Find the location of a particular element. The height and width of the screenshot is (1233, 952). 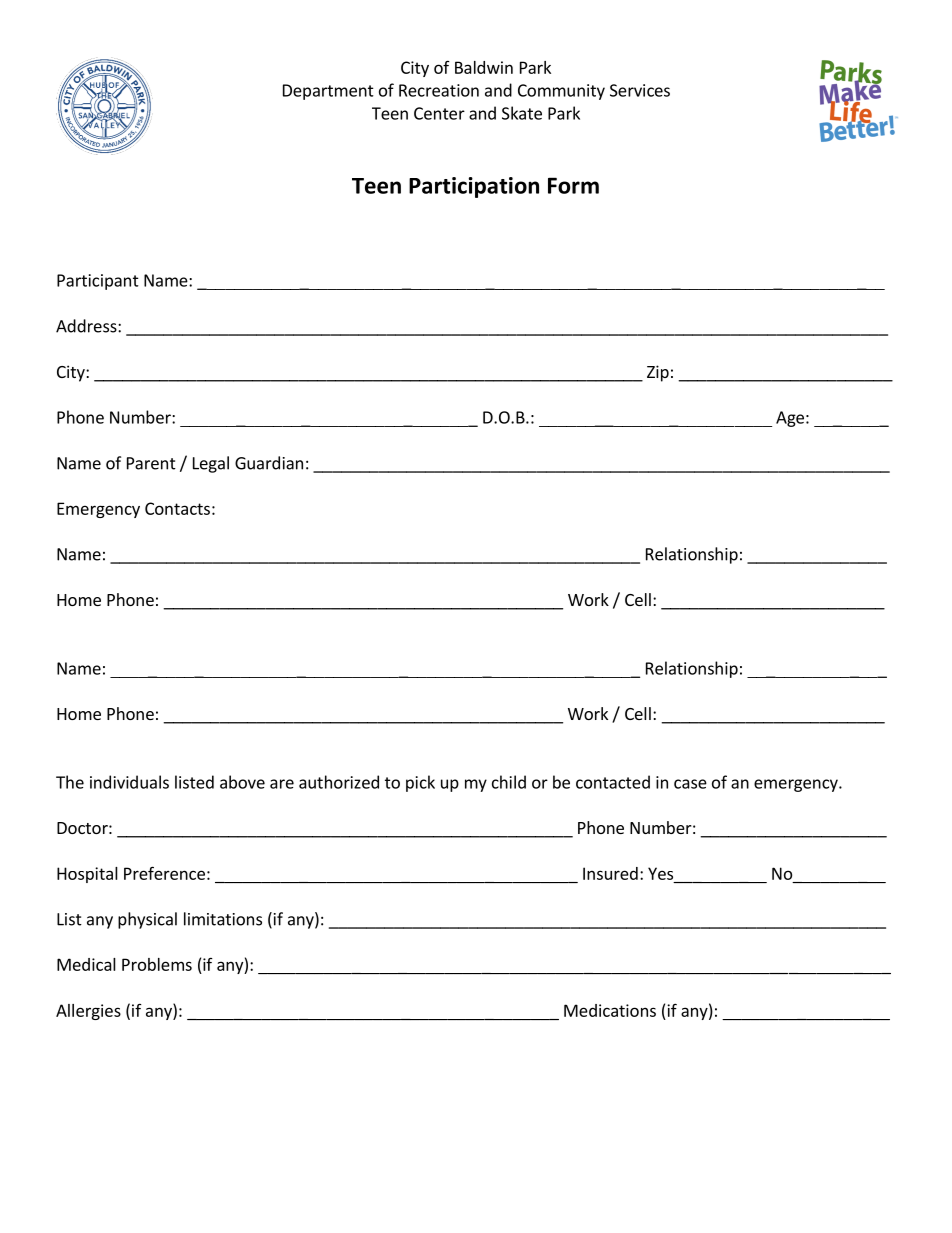

Department is located at coordinates (328, 92).
